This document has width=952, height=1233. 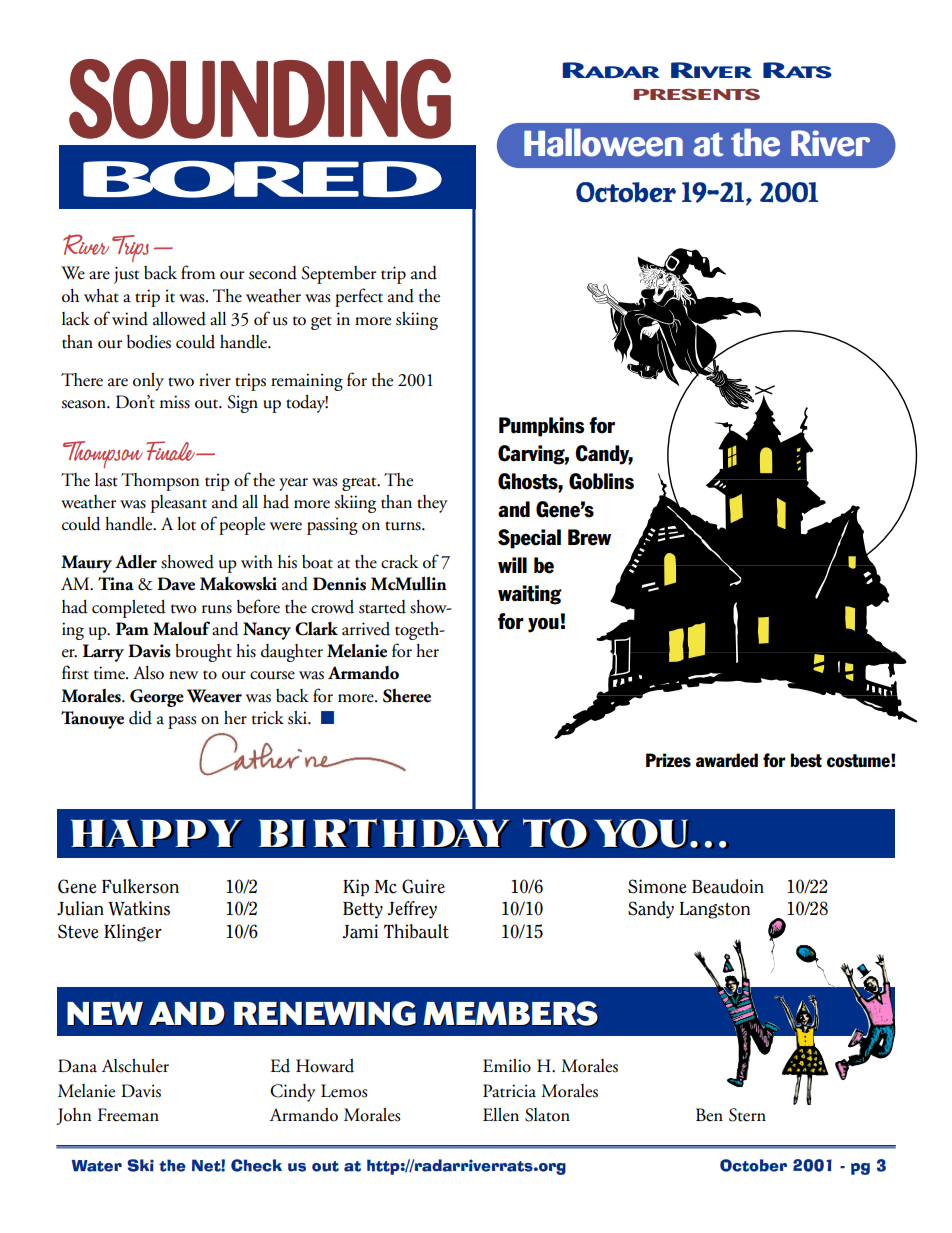 What do you see at coordinates (260, 99) in the document?
I see `SOUNDING` at bounding box center [260, 99].
